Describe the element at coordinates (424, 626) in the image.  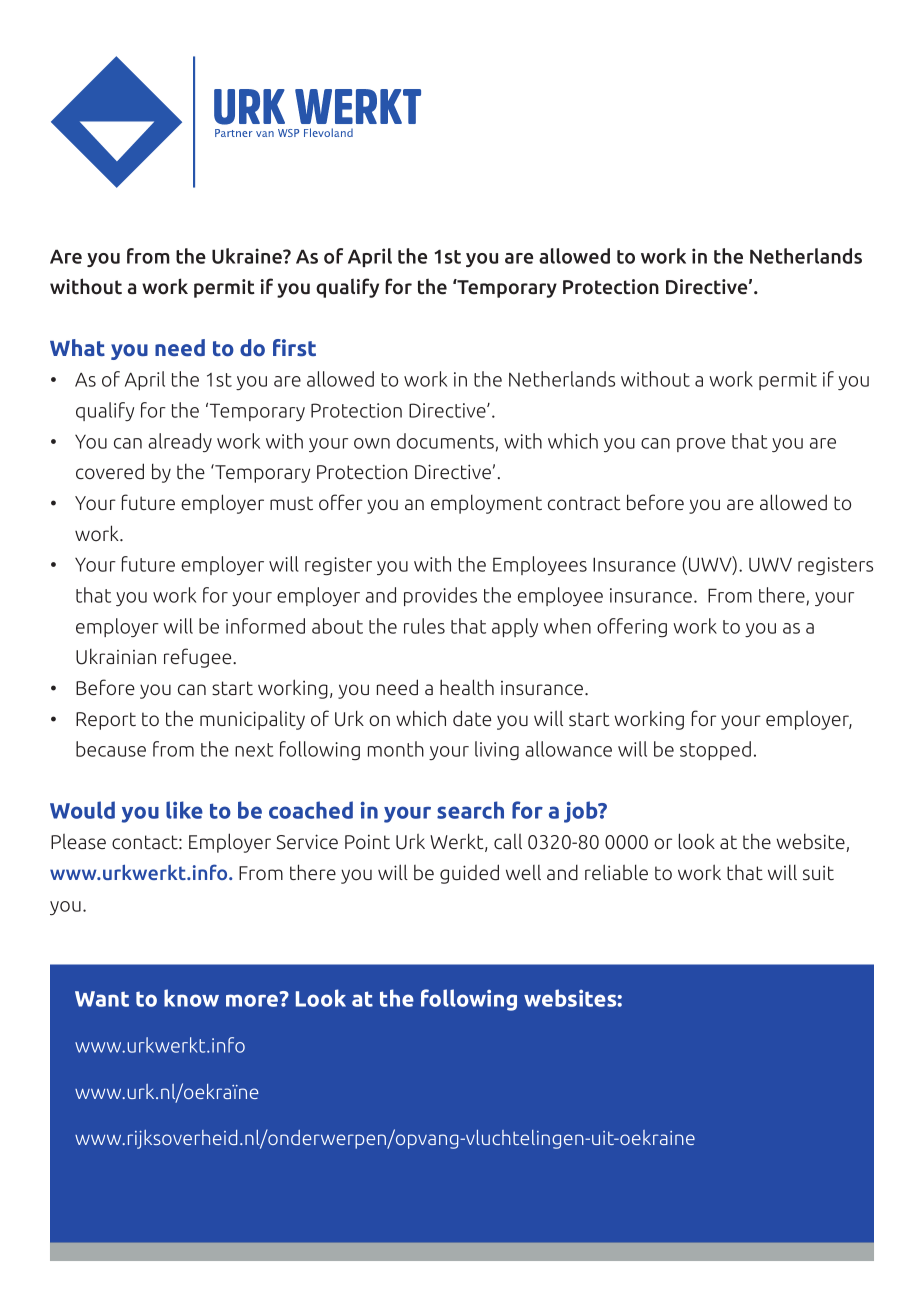
I see `rules` at that location.
